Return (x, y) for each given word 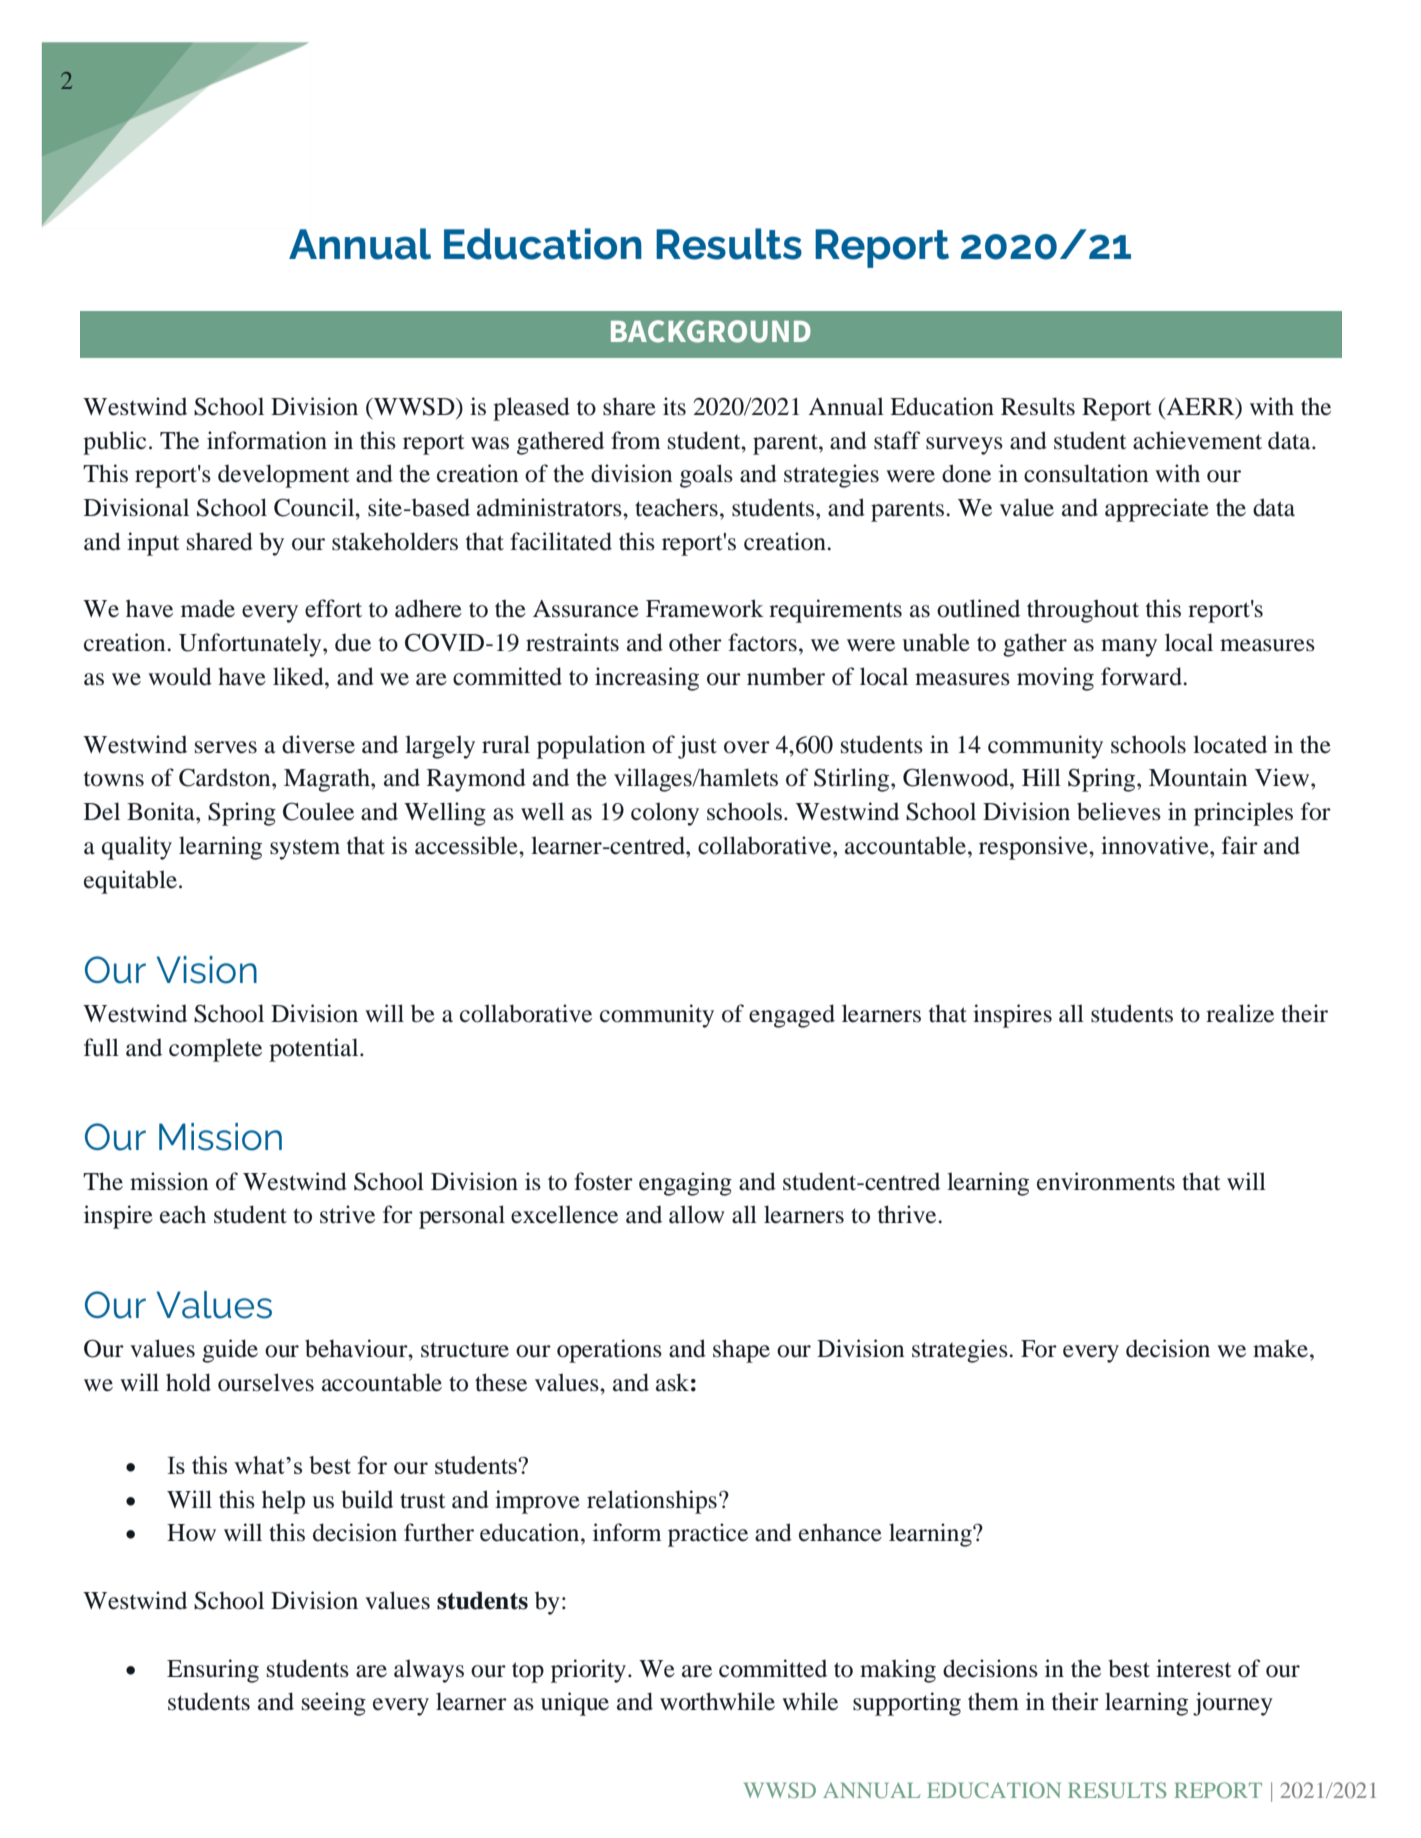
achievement (1197, 440)
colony (665, 814)
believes (1119, 811)
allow (697, 1214)
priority (590, 1671)
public (114, 443)
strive (347, 1214)
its (674, 406)
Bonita (162, 811)
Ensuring (213, 1671)
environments (1106, 1181)
